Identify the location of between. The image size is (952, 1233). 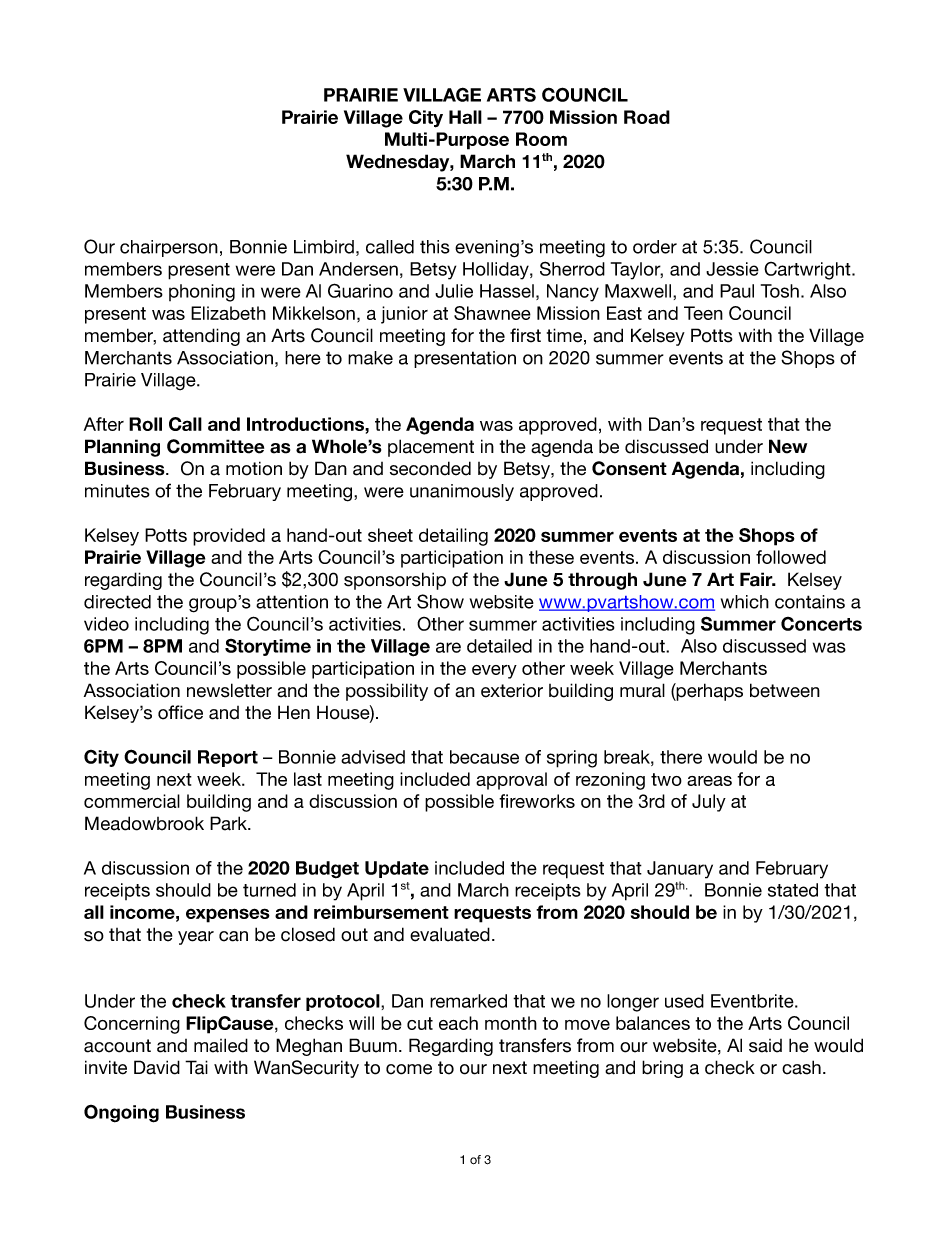
(785, 690).
